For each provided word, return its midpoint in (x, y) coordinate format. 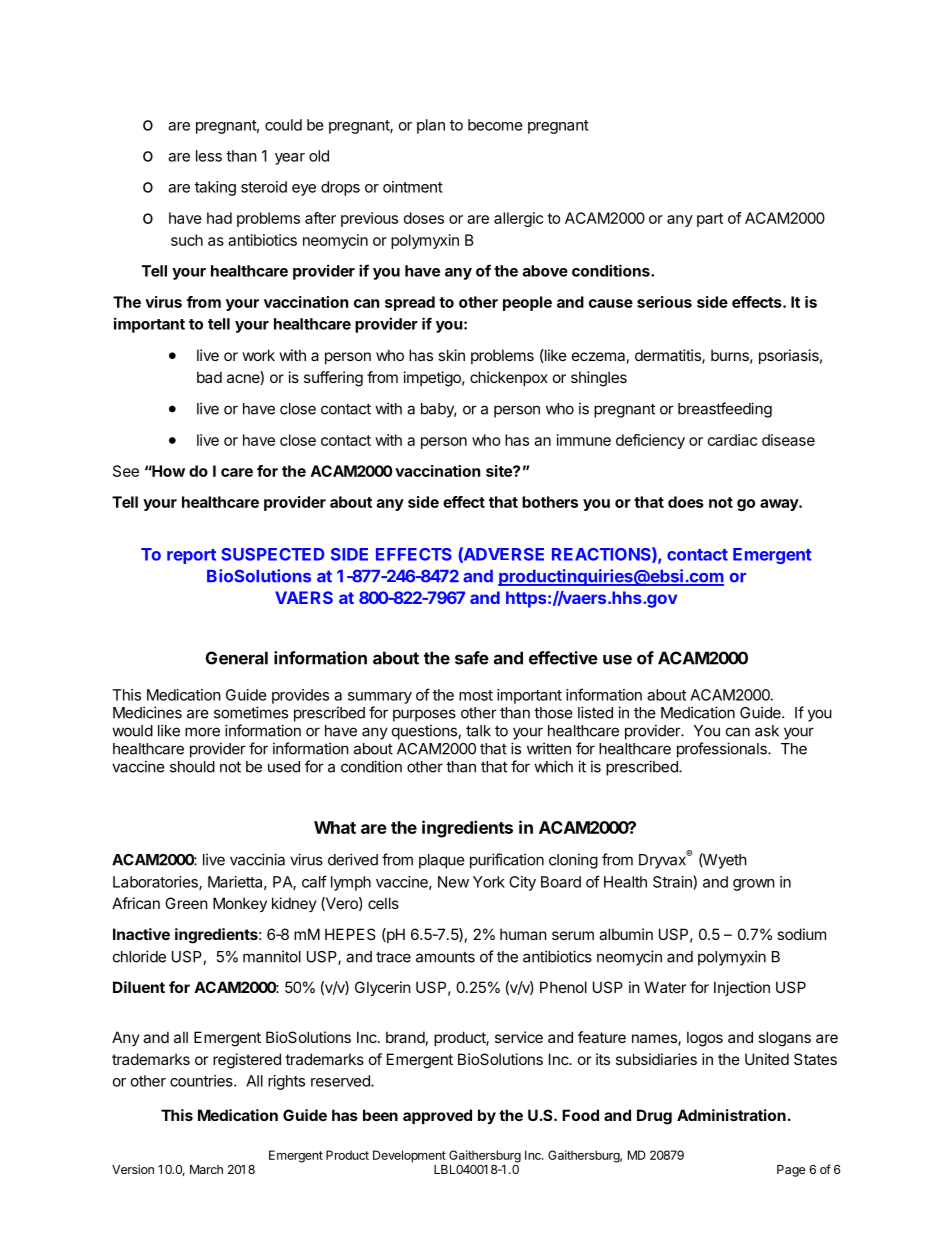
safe (472, 658)
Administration (731, 1115)
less (209, 156)
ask (767, 731)
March (206, 1169)
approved (437, 1116)
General (237, 658)
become (495, 125)
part (710, 220)
